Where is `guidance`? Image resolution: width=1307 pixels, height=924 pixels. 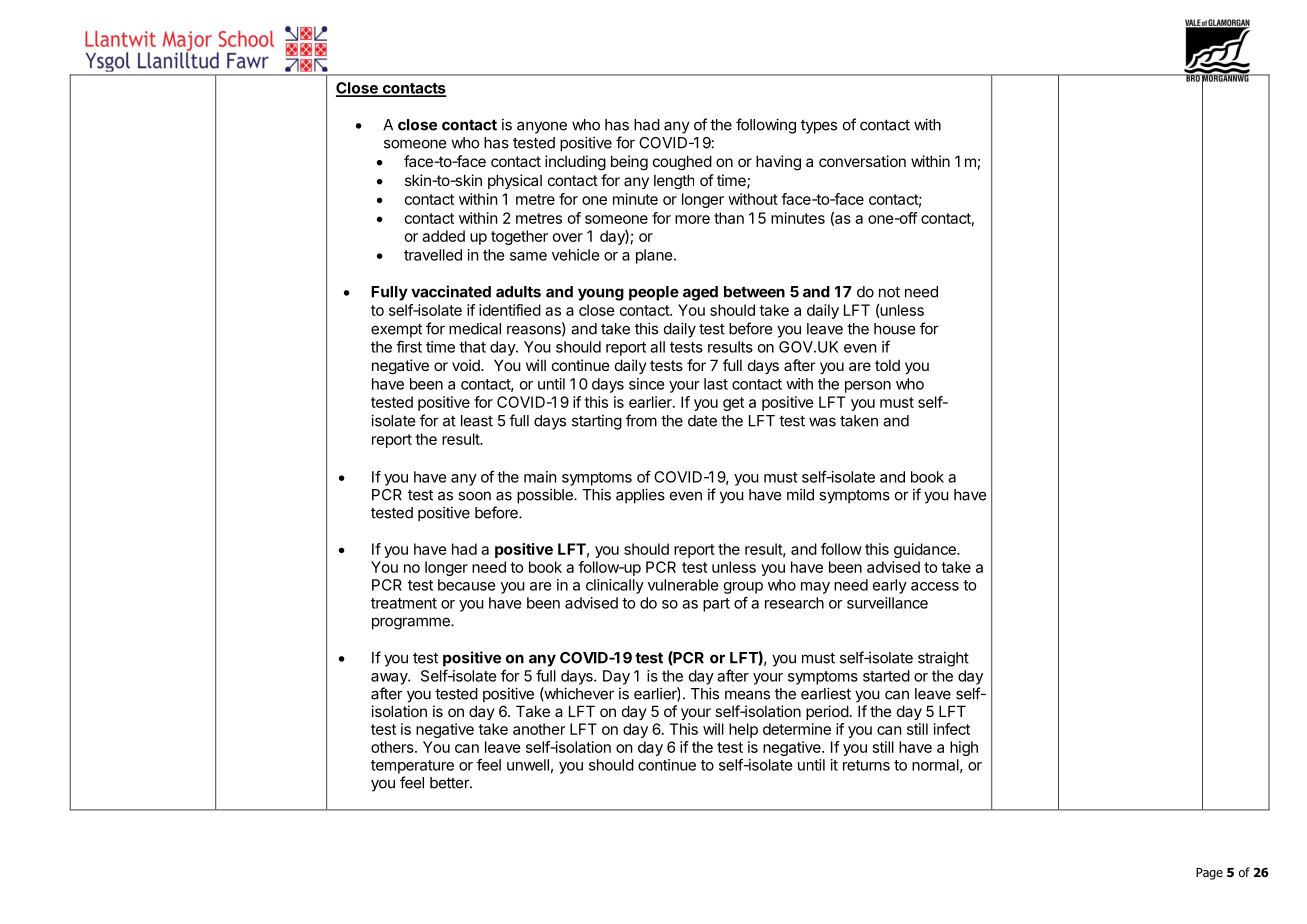 guidance is located at coordinates (926, 550).
